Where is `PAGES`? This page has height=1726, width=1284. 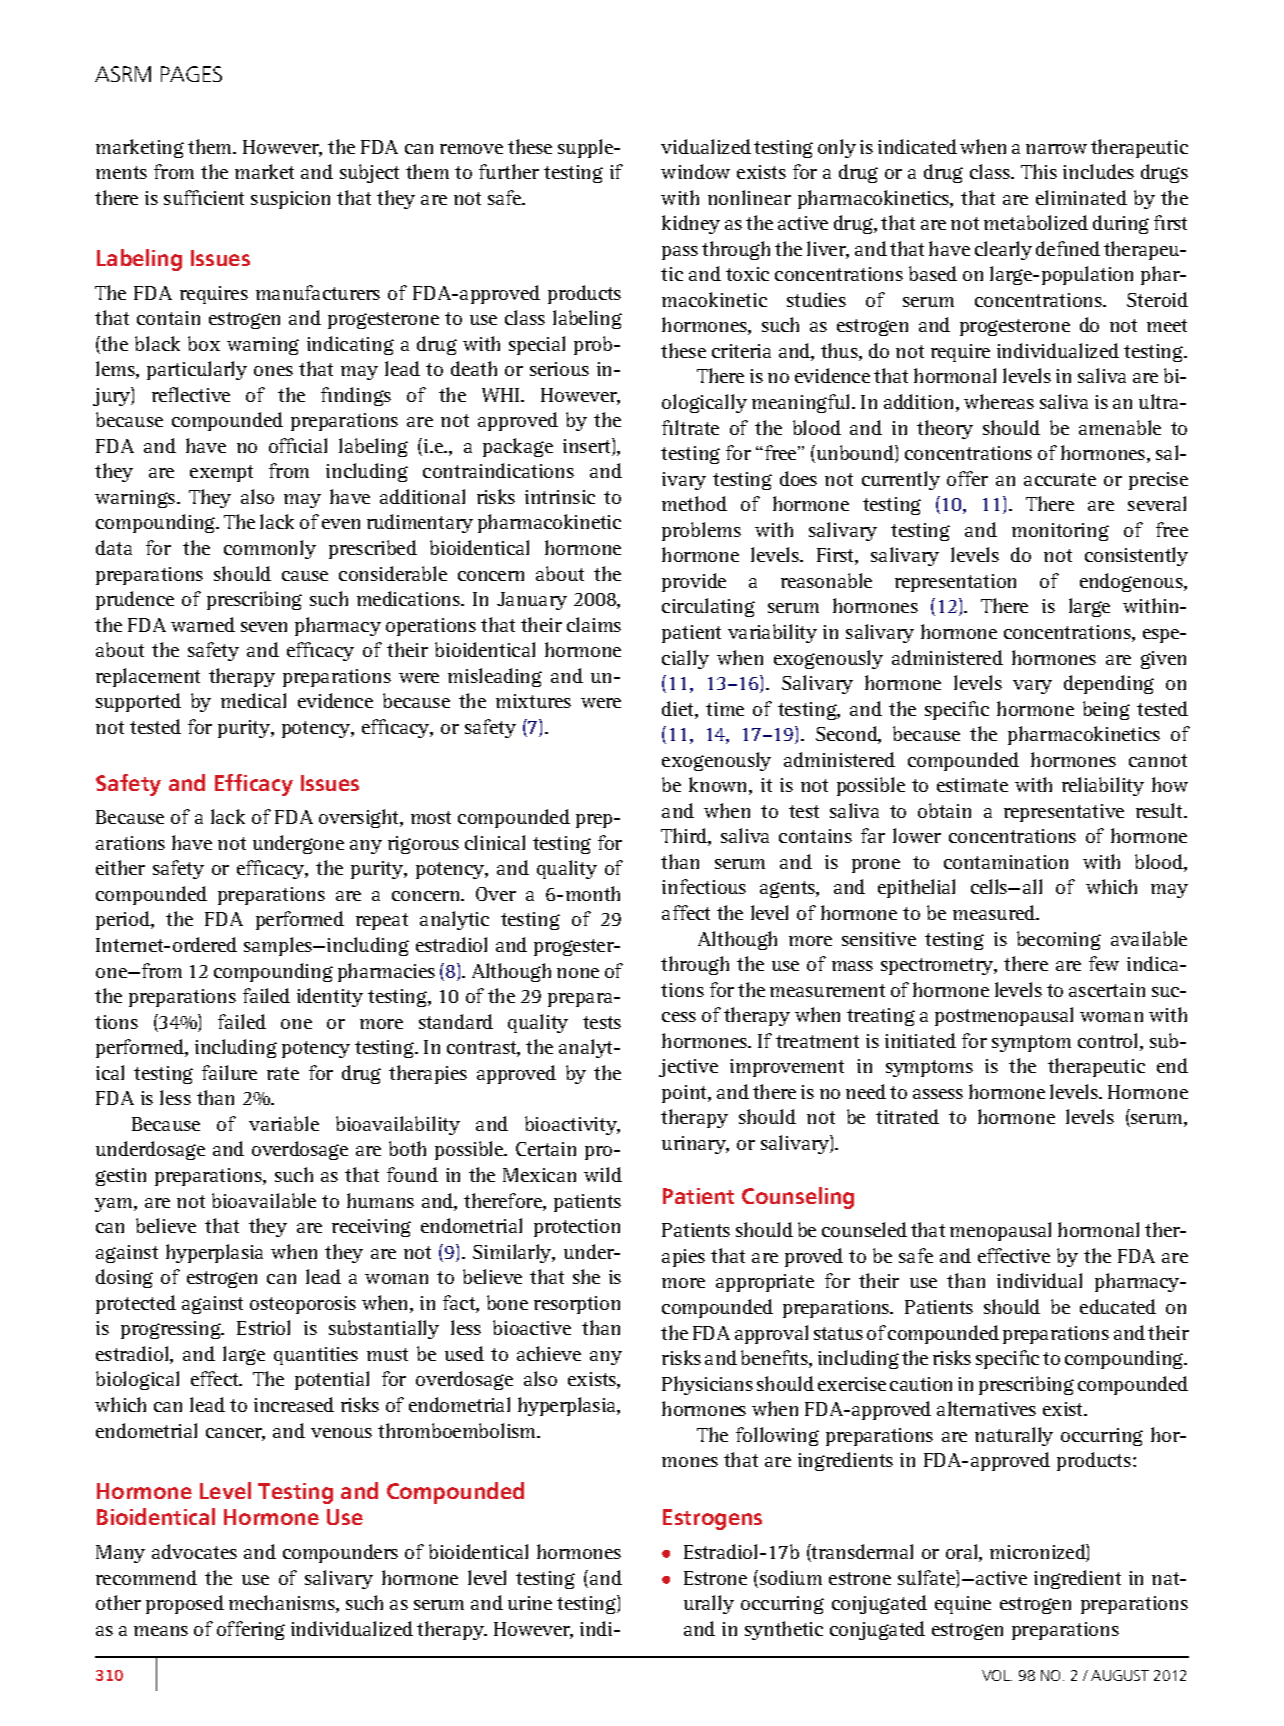
PAGES is located at coordinates (191, 74).
